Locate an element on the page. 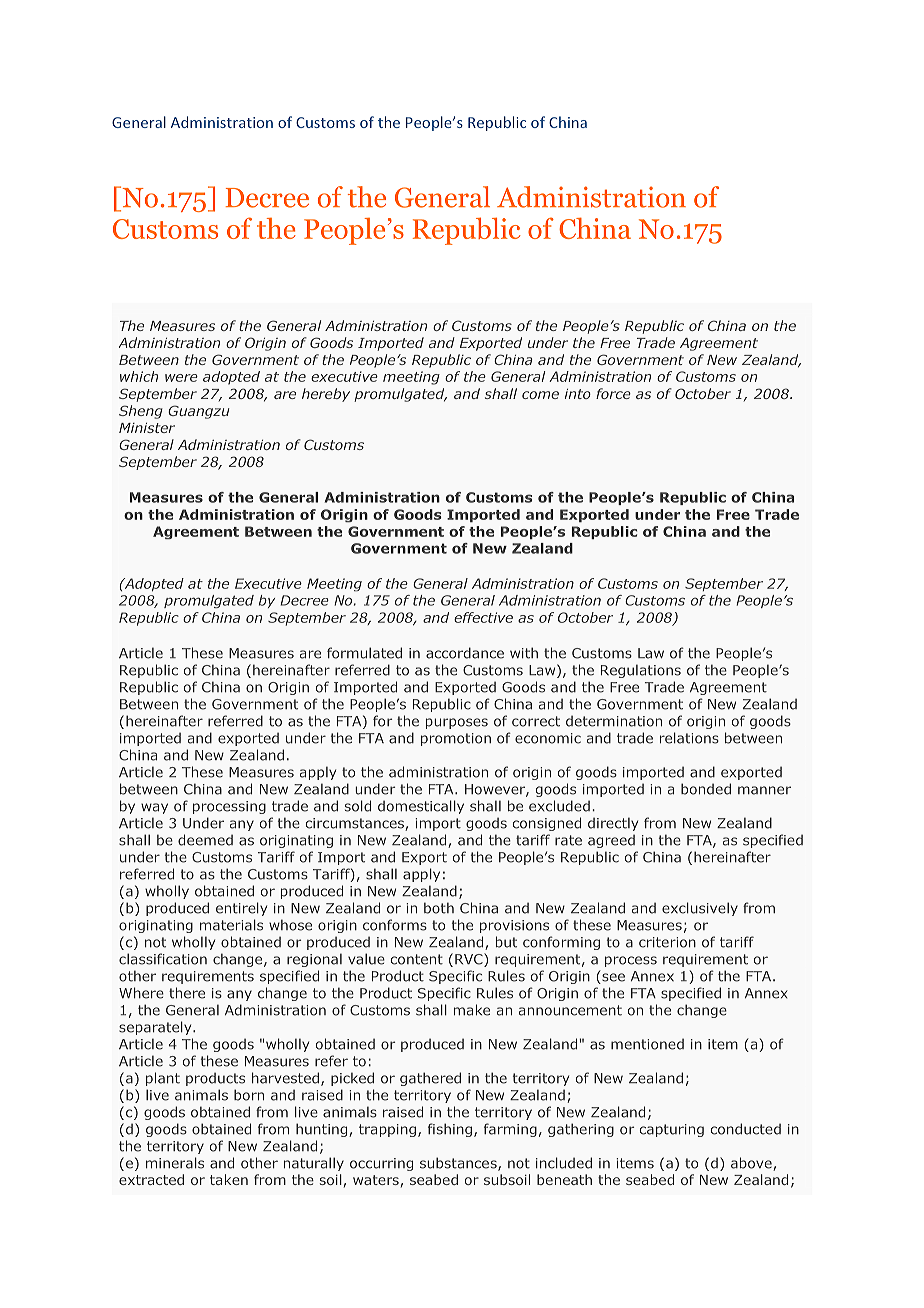 The image size is (924, 1308). bonded is located at coordinates (706, 789).
